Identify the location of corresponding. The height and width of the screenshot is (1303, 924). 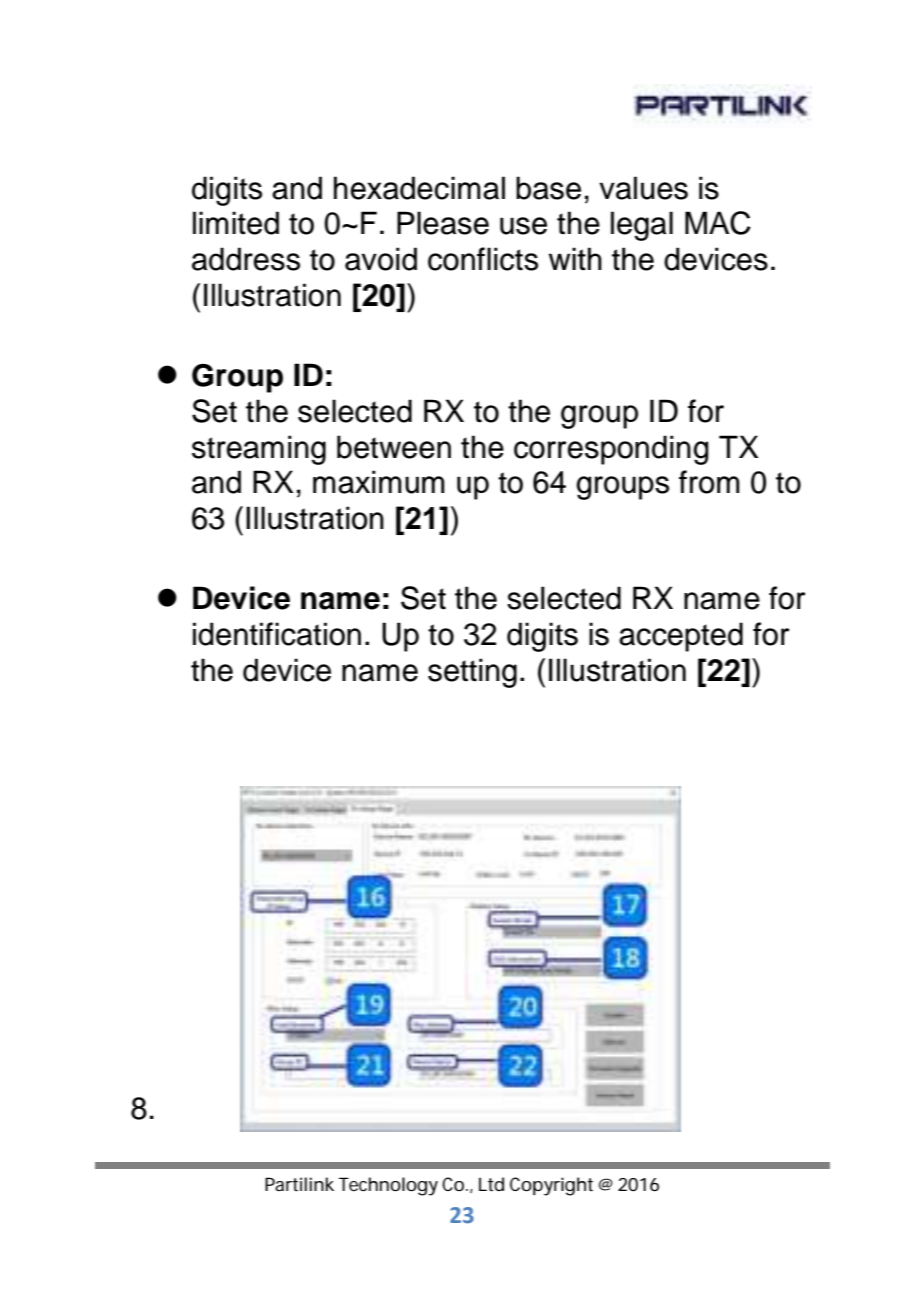
(611, 450).
